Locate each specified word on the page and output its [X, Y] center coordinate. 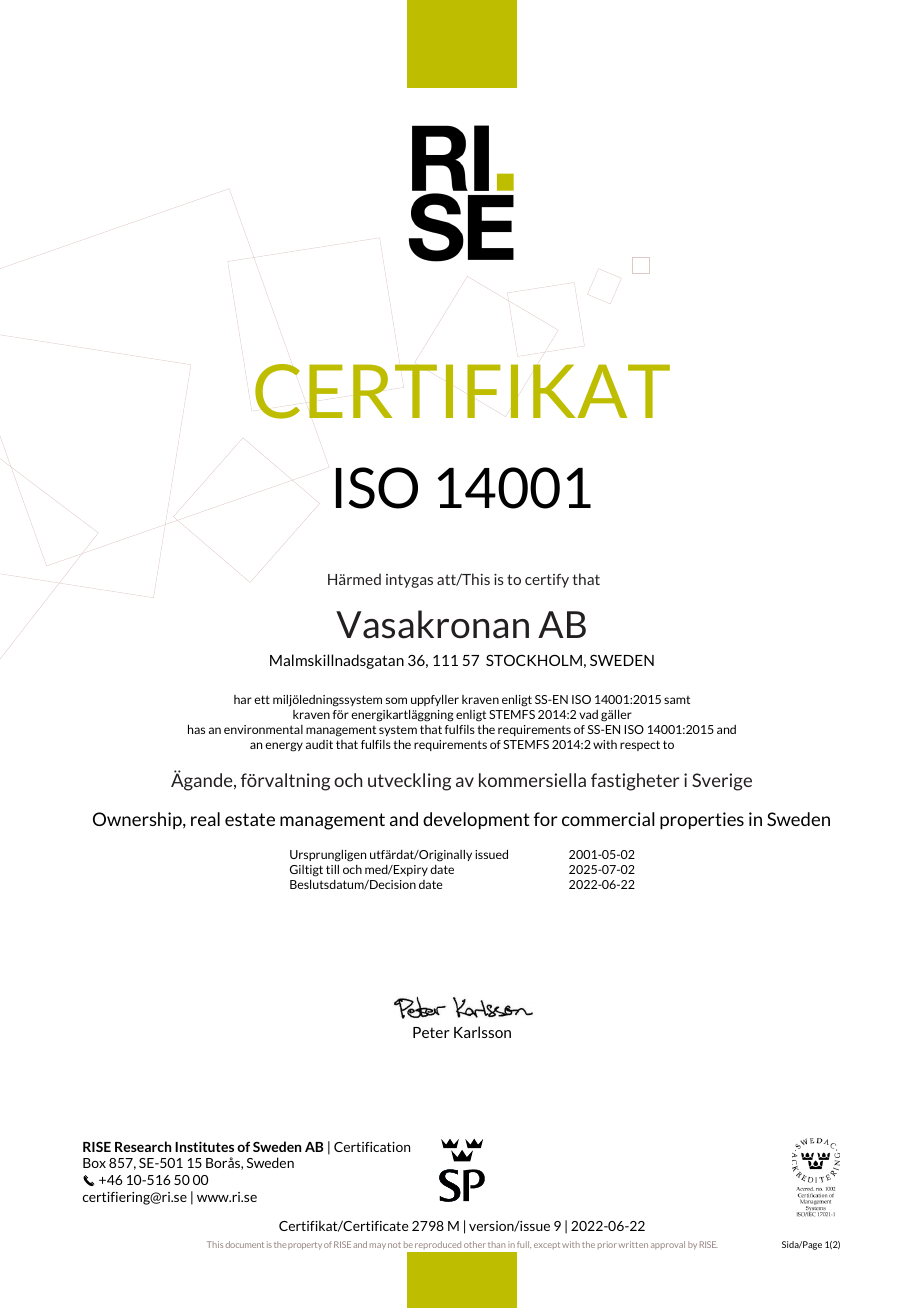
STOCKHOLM [534, 660]
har [243, 699]
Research [143, 1146]
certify [547, 581]
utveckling [409, 782]
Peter [431, 1032]
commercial [608, 819]
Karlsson [482, 1032]
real [205, 819]
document [245, 1244]
